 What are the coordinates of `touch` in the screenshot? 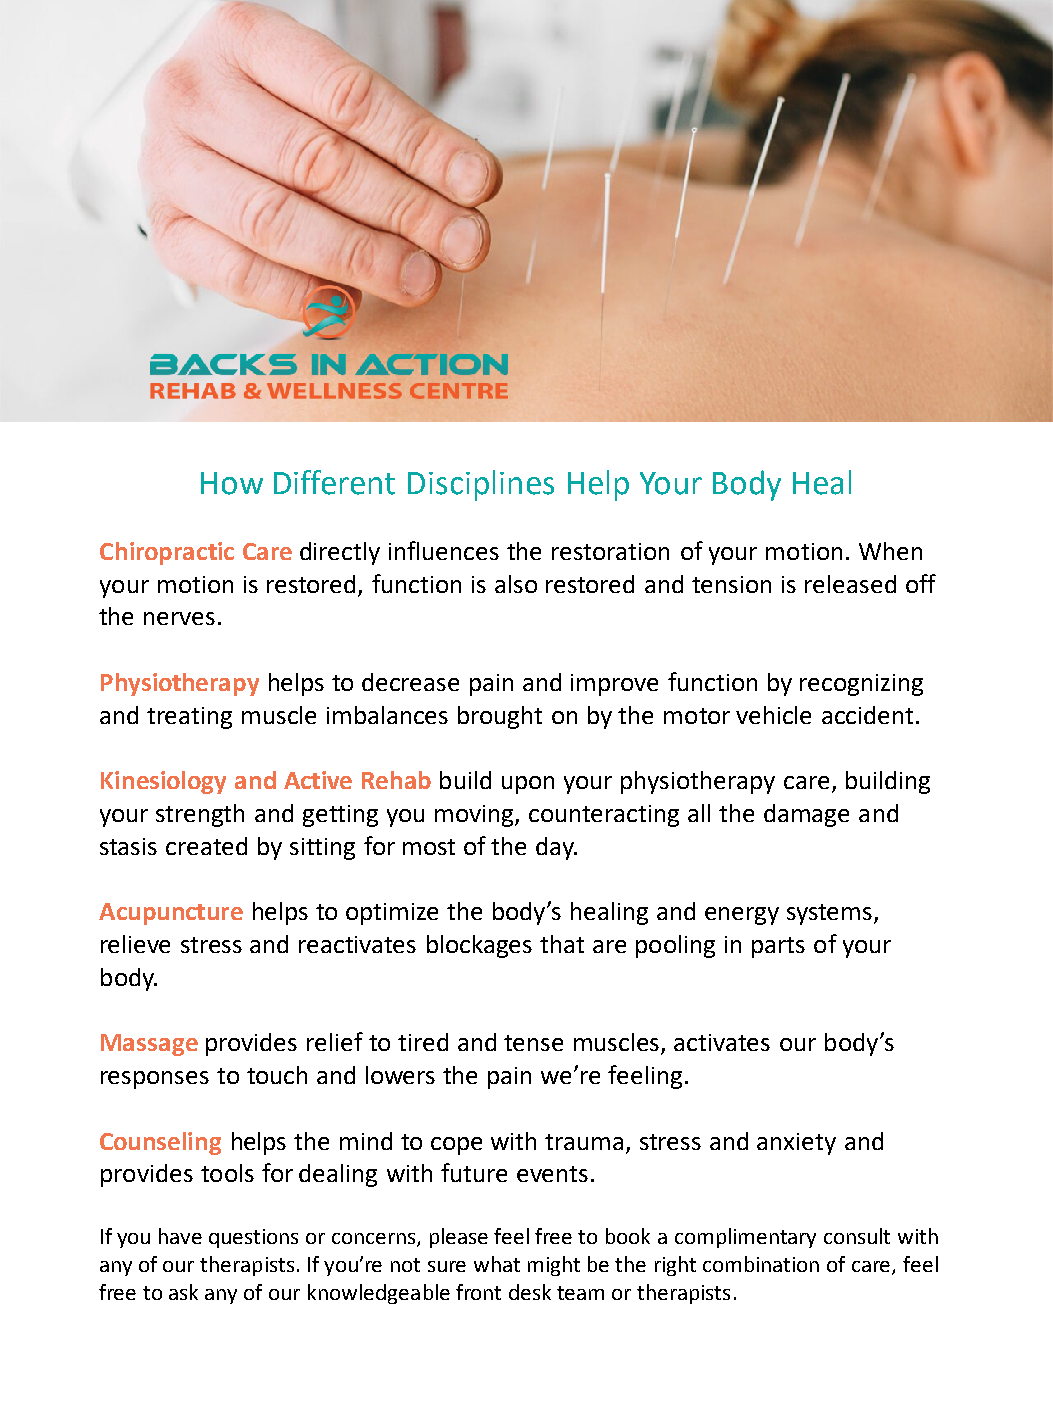 It's located at (277, 1075).
